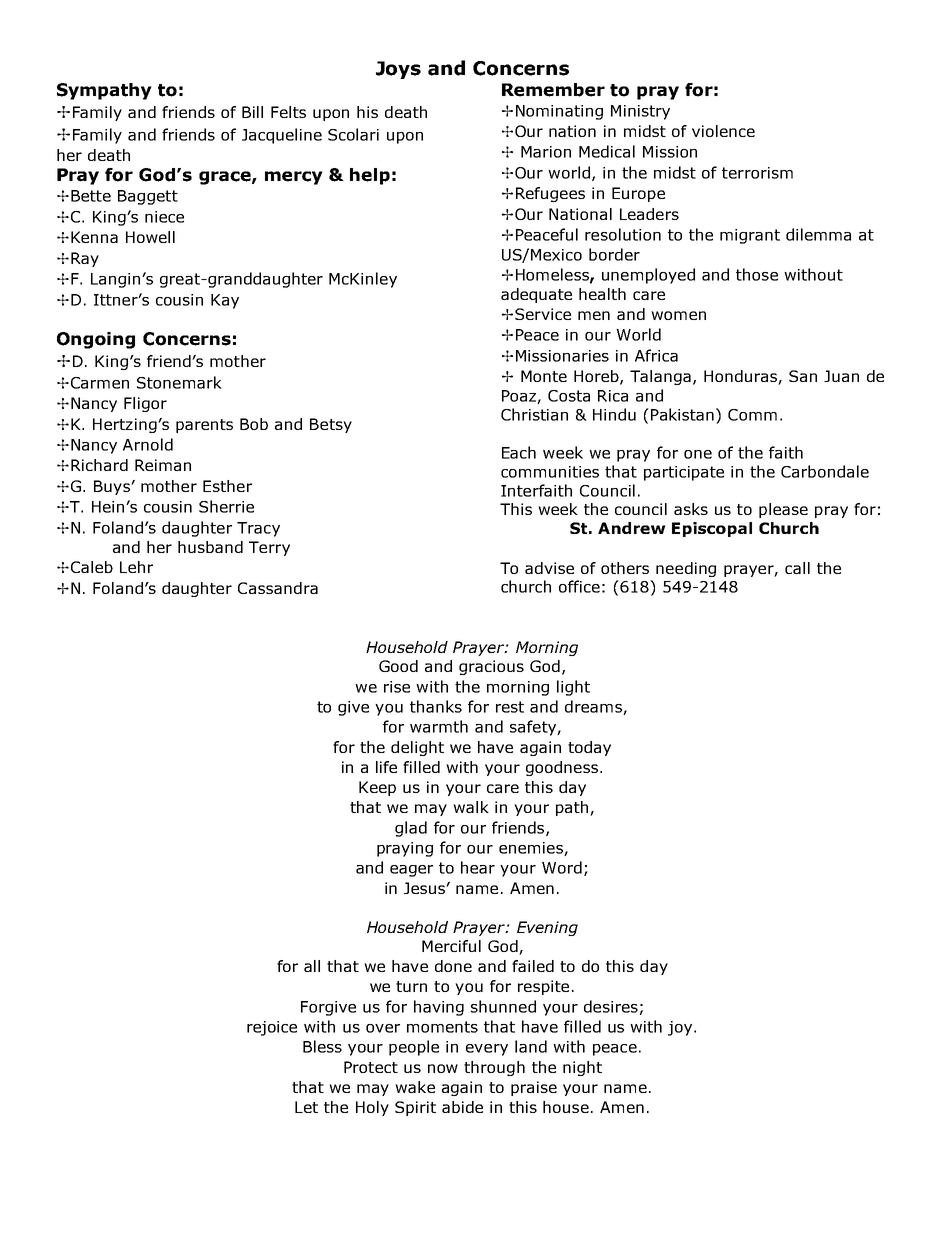 This screenshot has width=952, height=1233. Describe the element at coordinates (252, 112) in the screenshot. I see `Bill` at that location.
